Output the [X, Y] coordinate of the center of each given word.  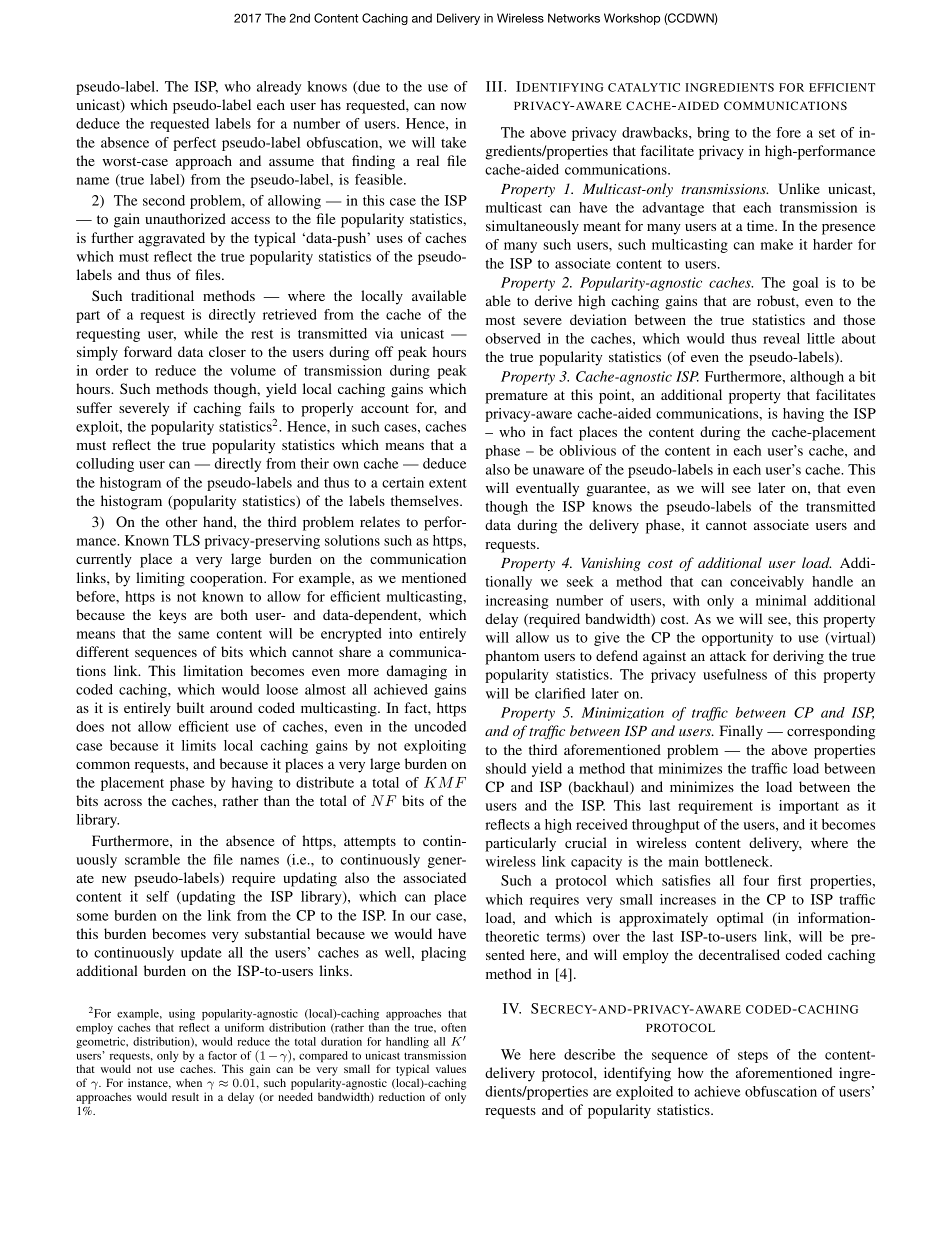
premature [516, 397]
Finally [741, 732]
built [190, 707]
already [279, 88]
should [506, 768]
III [495, 86]
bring [713, 134]
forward [148, 351]
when [189, 1082]
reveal [781, 338]
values [451, 1068]
